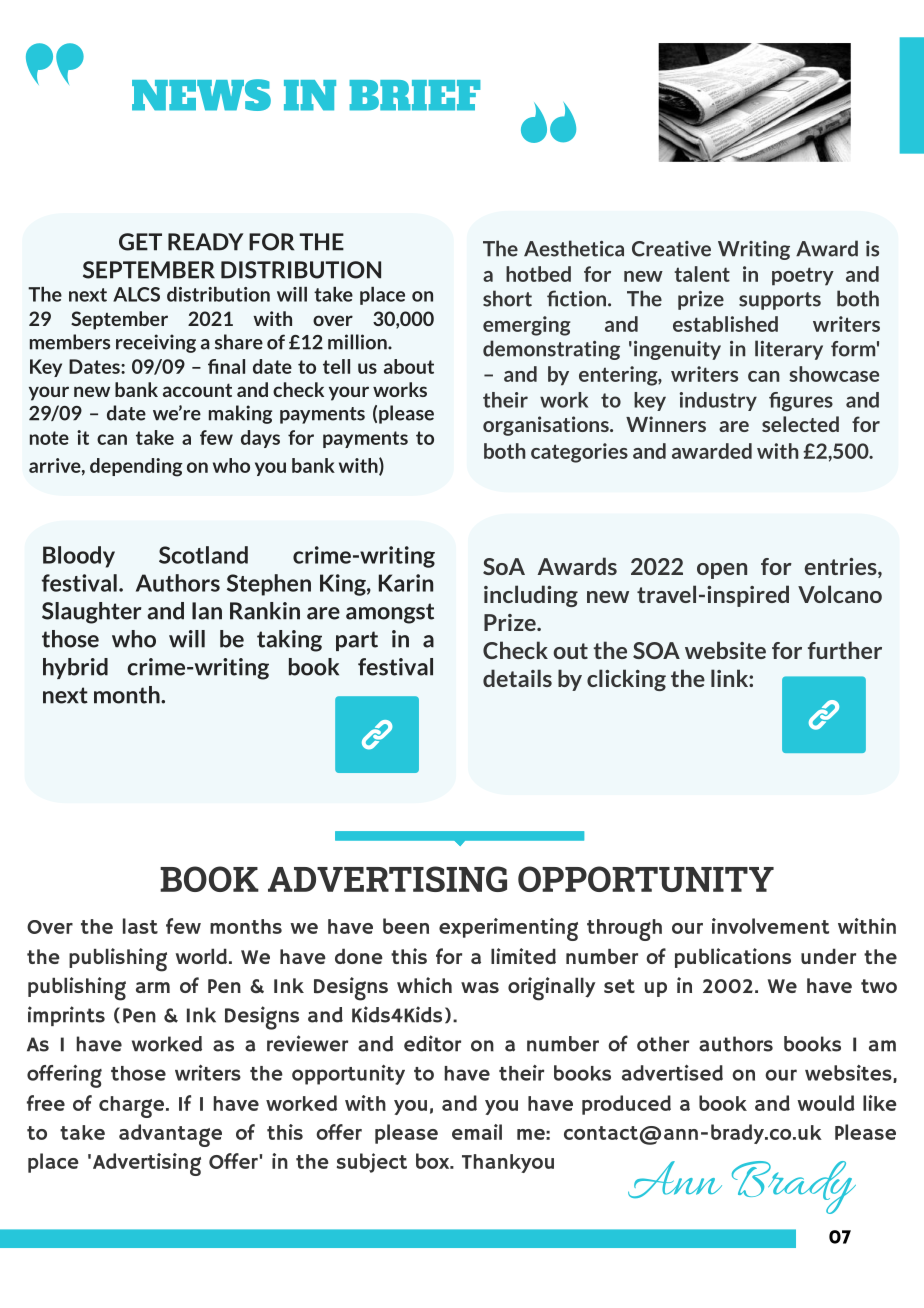 This page has width=924, height=1308. What do you see at coordinates (801, 402) in the page?
I see `figures` at bounding box center [801, 402].
